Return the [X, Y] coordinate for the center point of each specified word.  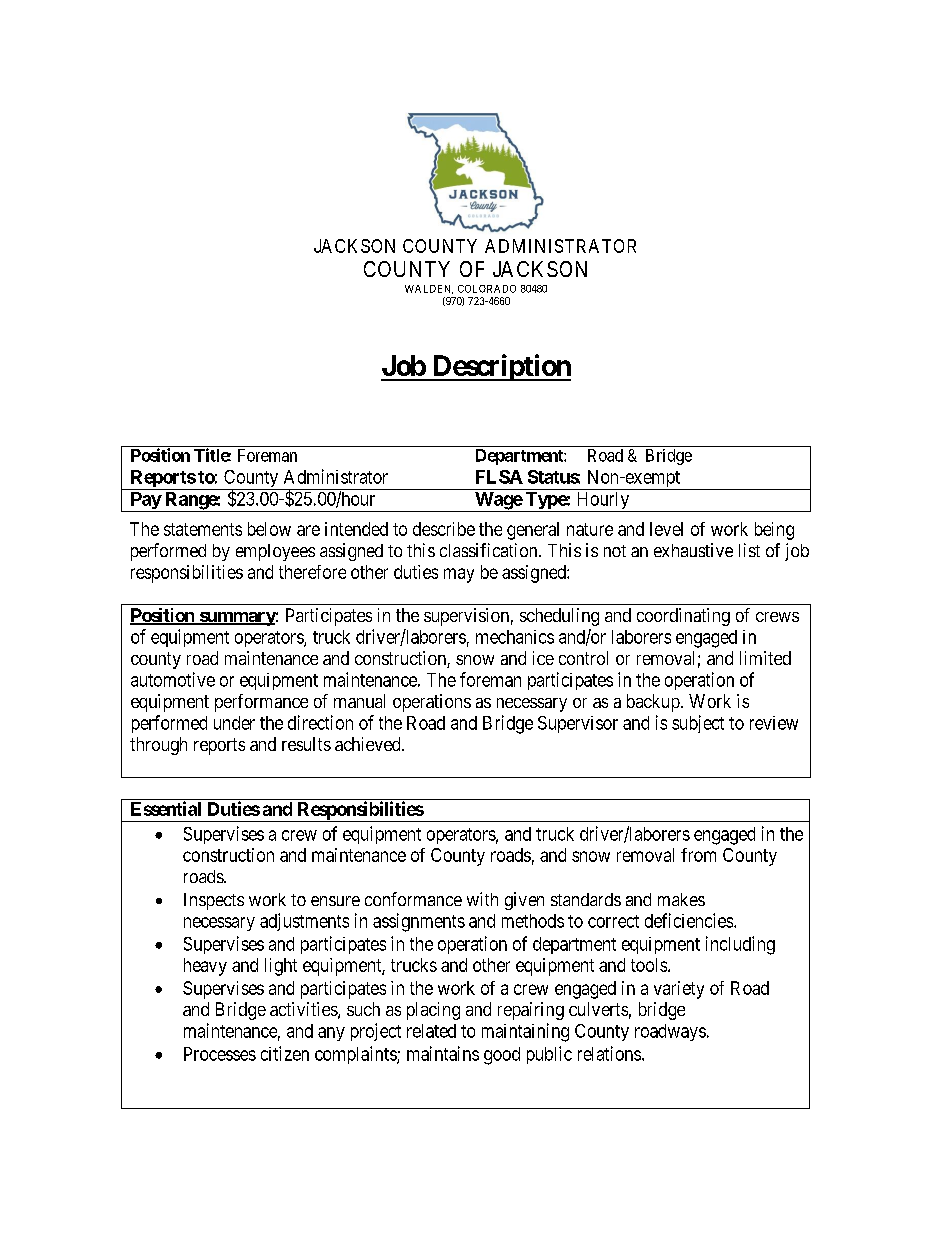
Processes [220, 1054]
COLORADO [487, 289]
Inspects [214, 901]
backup [653, 703]
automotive [173, 679]
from [698, 855]
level [666, 529]
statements [203, 529]
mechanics [515, 637]
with [482, 899]
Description [500, 367]
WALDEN [429, 289]
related [431, 1031]
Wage [498, 502]
